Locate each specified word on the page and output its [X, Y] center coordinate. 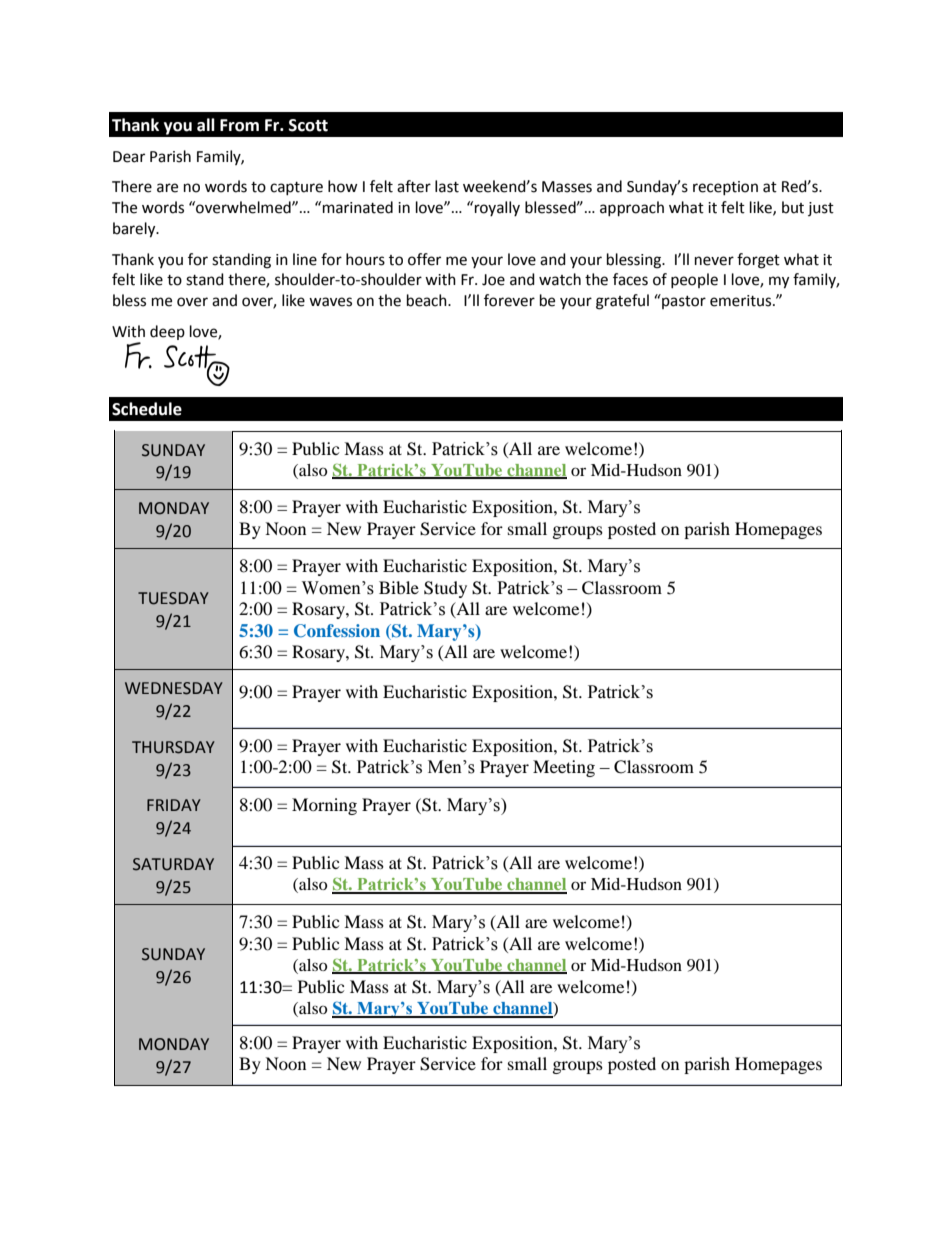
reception [725, 188]
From [239, 125]
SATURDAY [173, 864]
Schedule [147, 409]
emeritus [742, 301]
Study [445, 589]
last [447, 186]
